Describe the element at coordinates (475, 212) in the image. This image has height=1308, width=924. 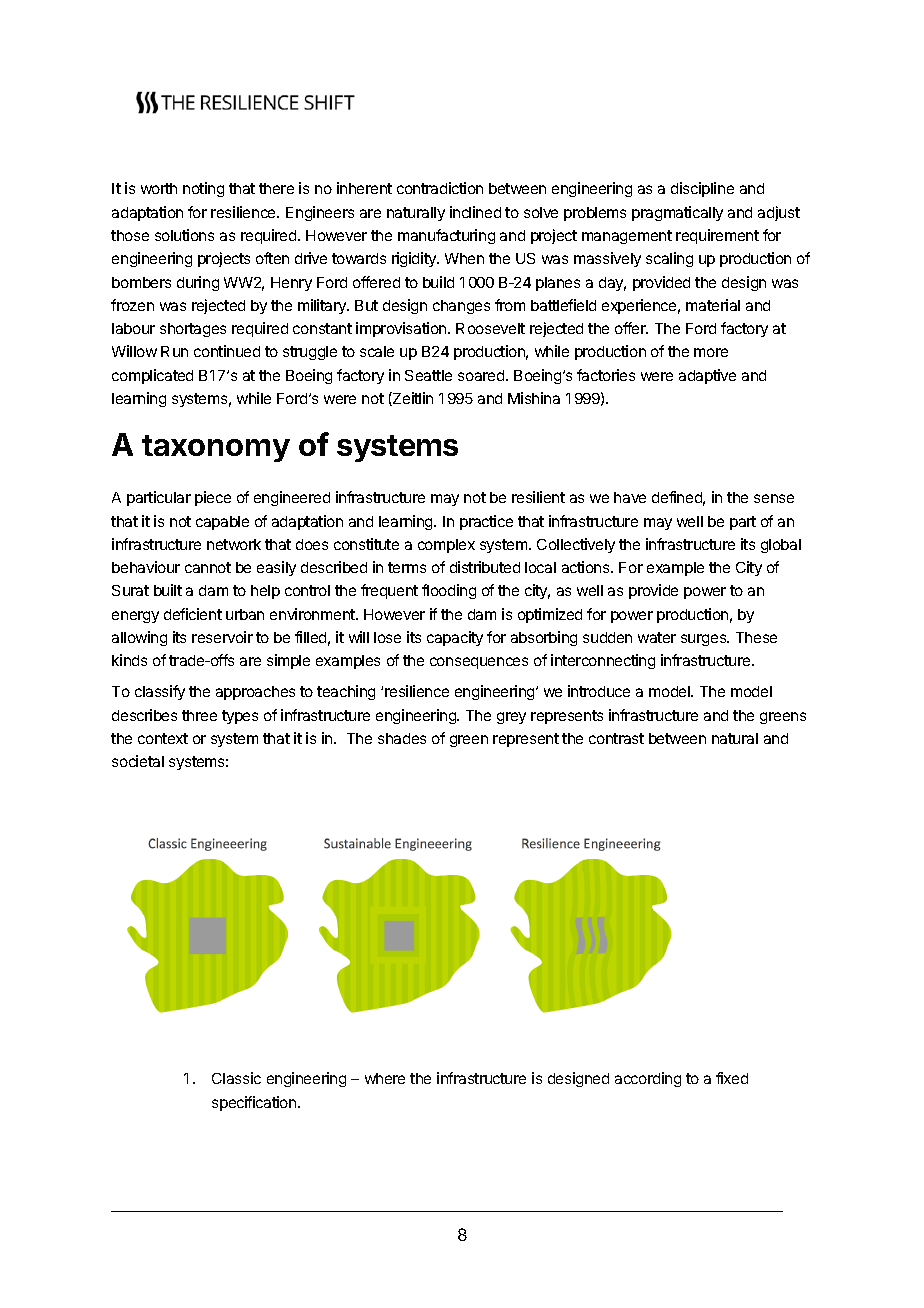
I see `inclined` at that location.
